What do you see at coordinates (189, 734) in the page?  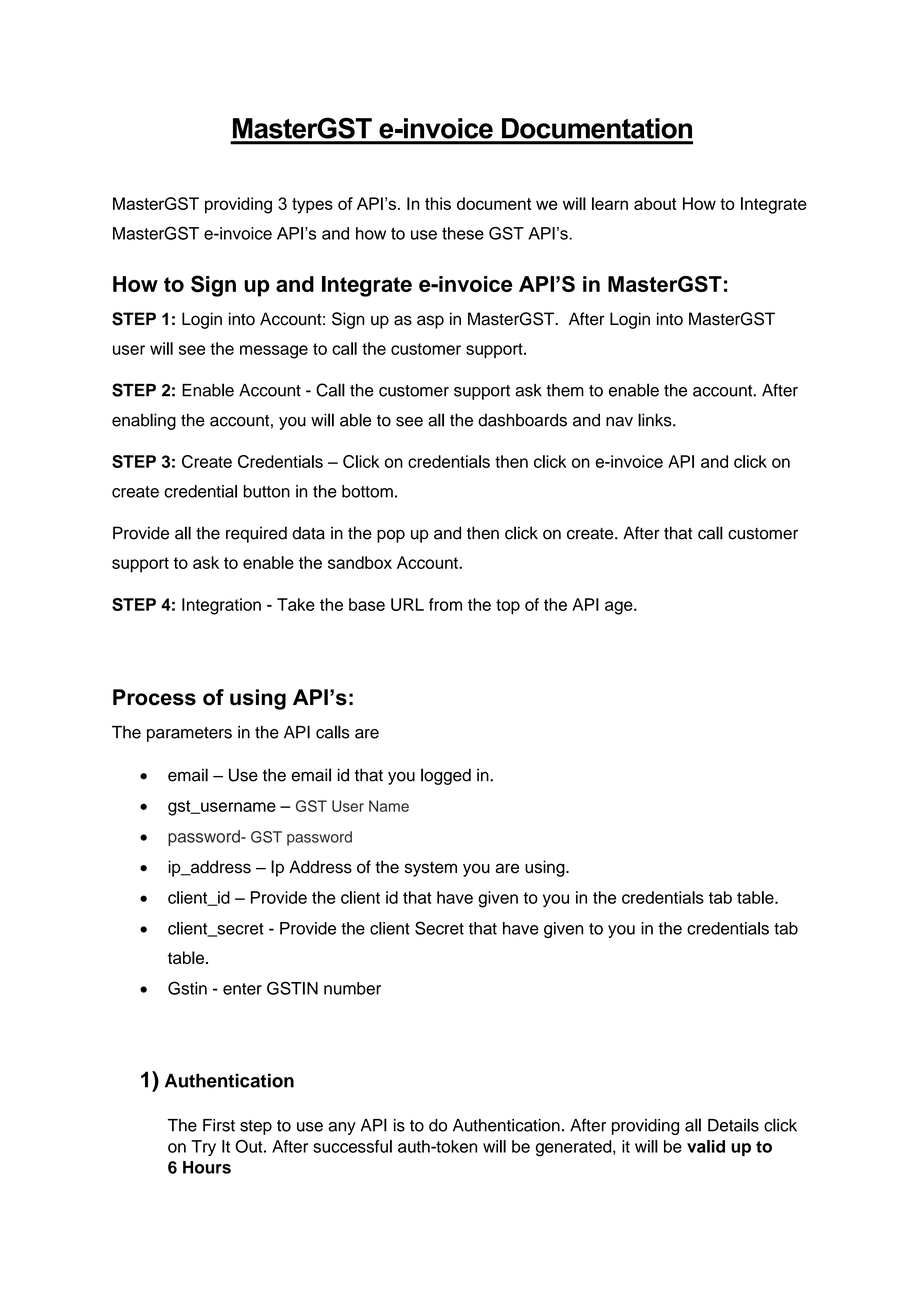 I see `parameters` at bounding box center [189, 734].
